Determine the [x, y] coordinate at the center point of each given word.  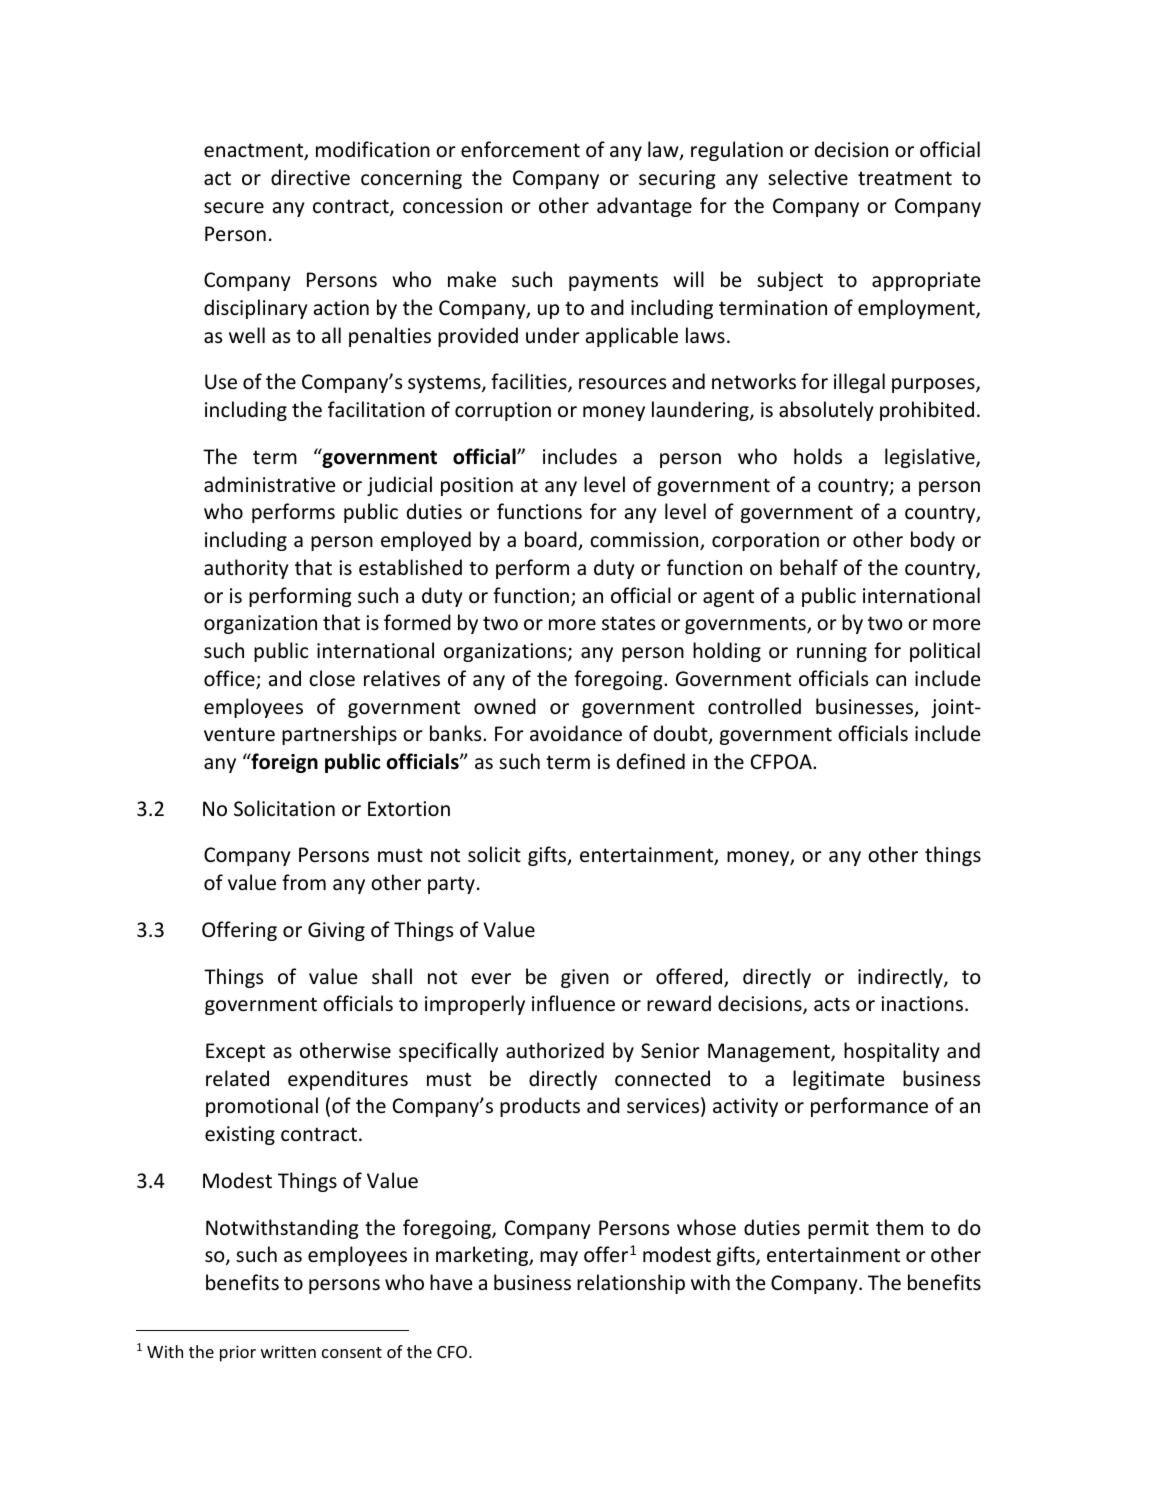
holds [818, 456]
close [332, 678]
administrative [269, 484]
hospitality [891, 1052]
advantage [644, 207]
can [891, 681]
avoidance [576, 733]
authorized [555, 1050]
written [288, 1351]
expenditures [348, 1080]
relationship [631, 1284]
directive [310, 177]
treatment [905, 178]
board [552, 540]
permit [838, 1229]
